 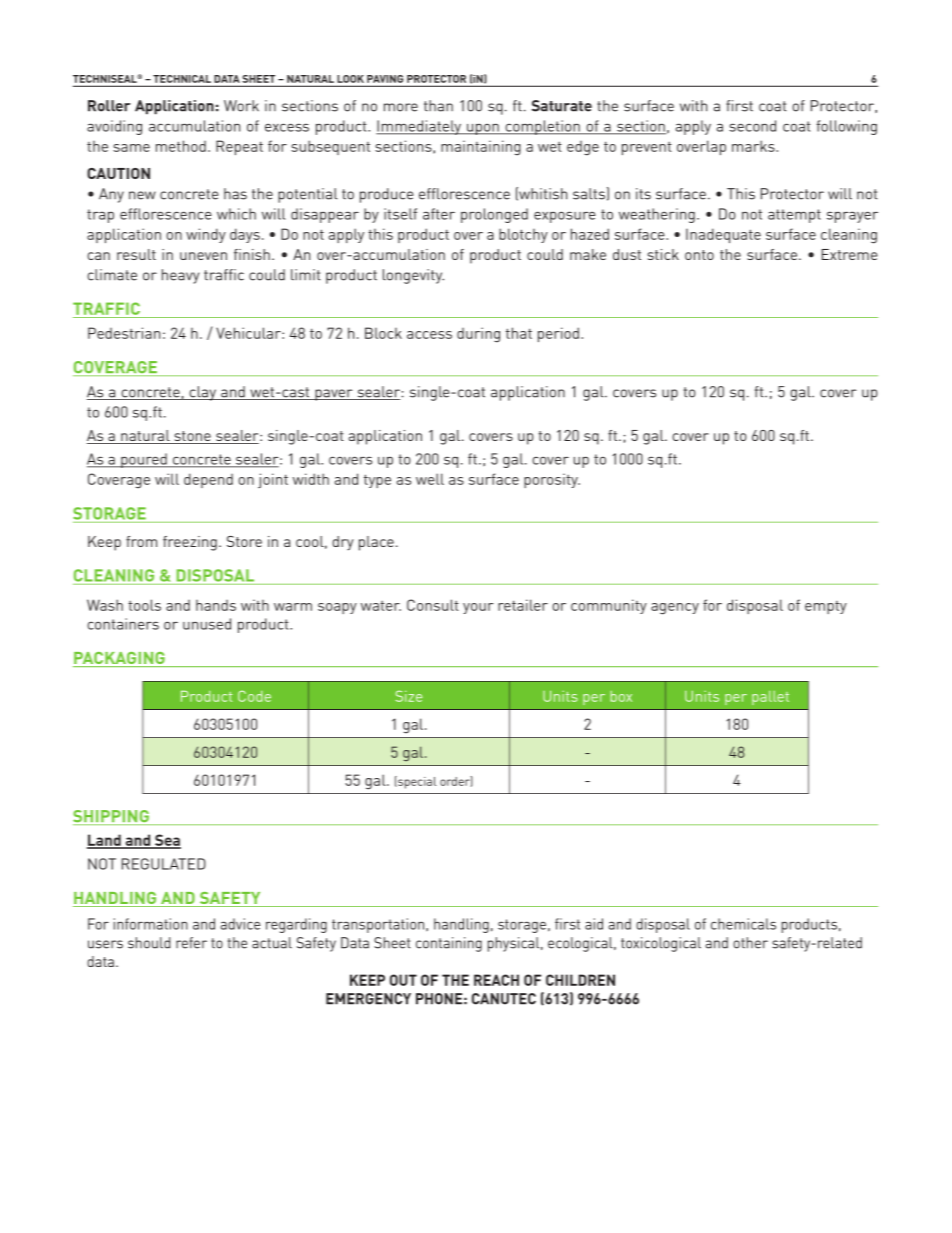 I want to click on period, so click(x=560, y=334).
